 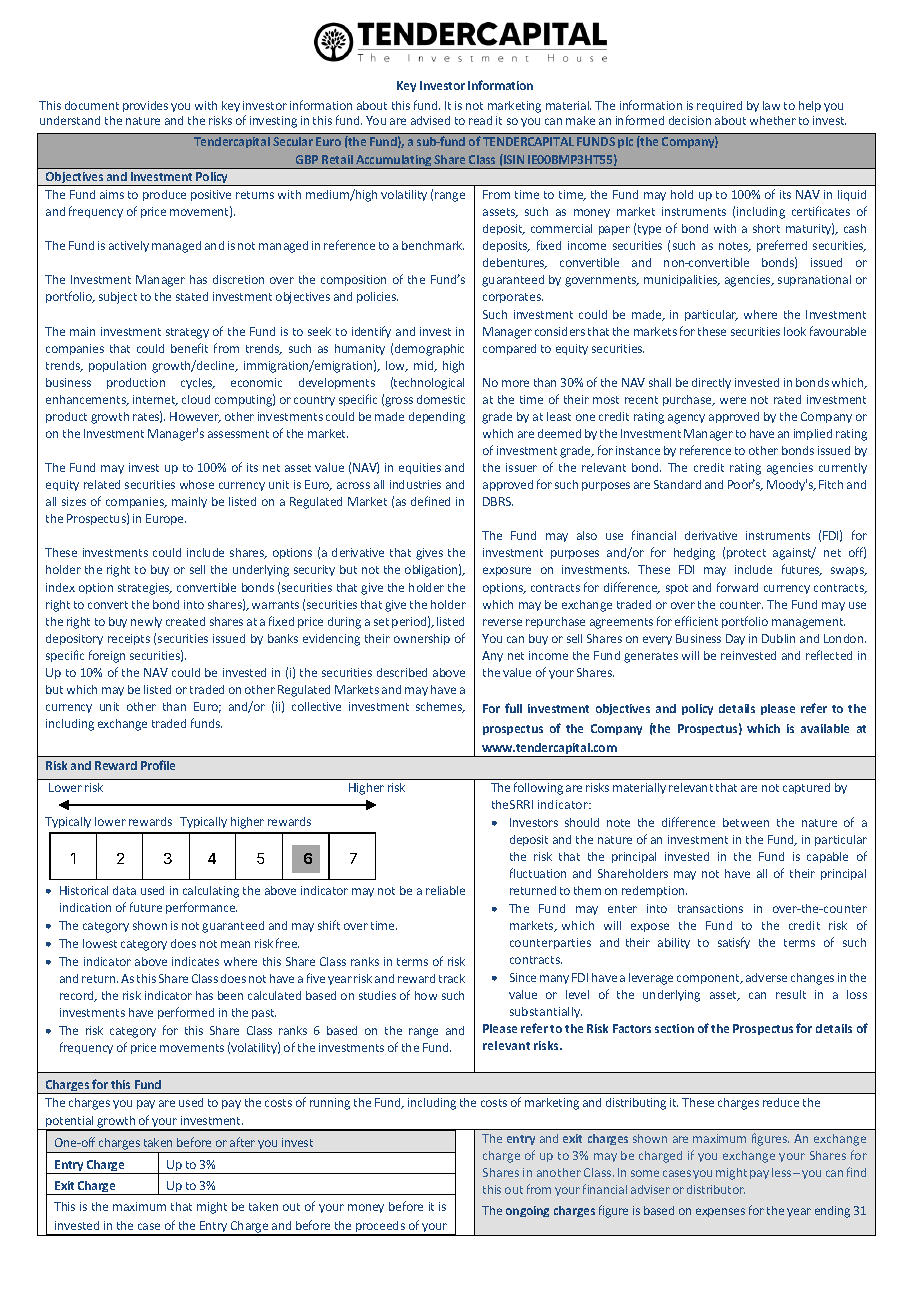 I want to click on read, so click(x=480, y=120).
